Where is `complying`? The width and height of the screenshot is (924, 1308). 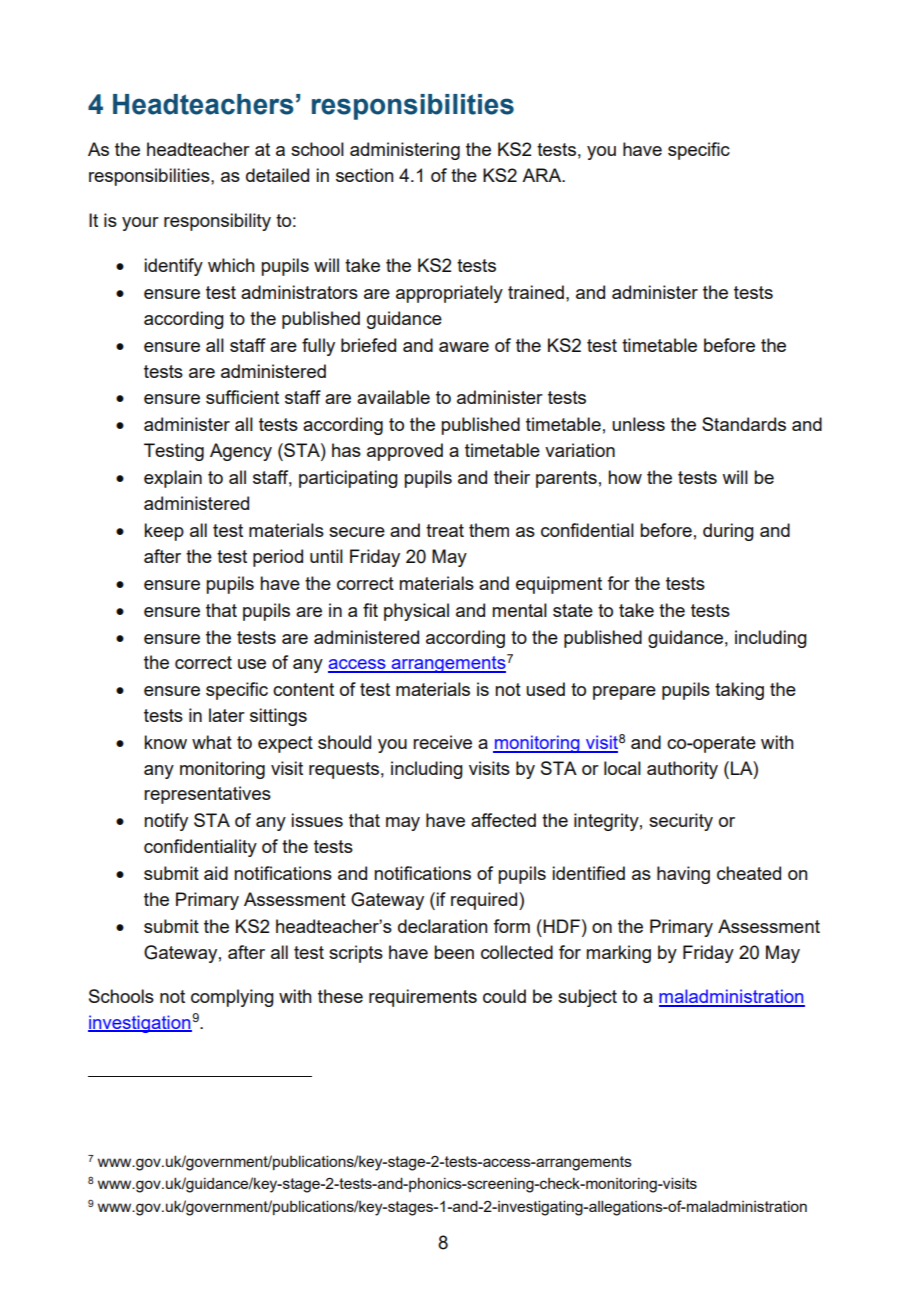 complying is located at coordinates (232, 998).
